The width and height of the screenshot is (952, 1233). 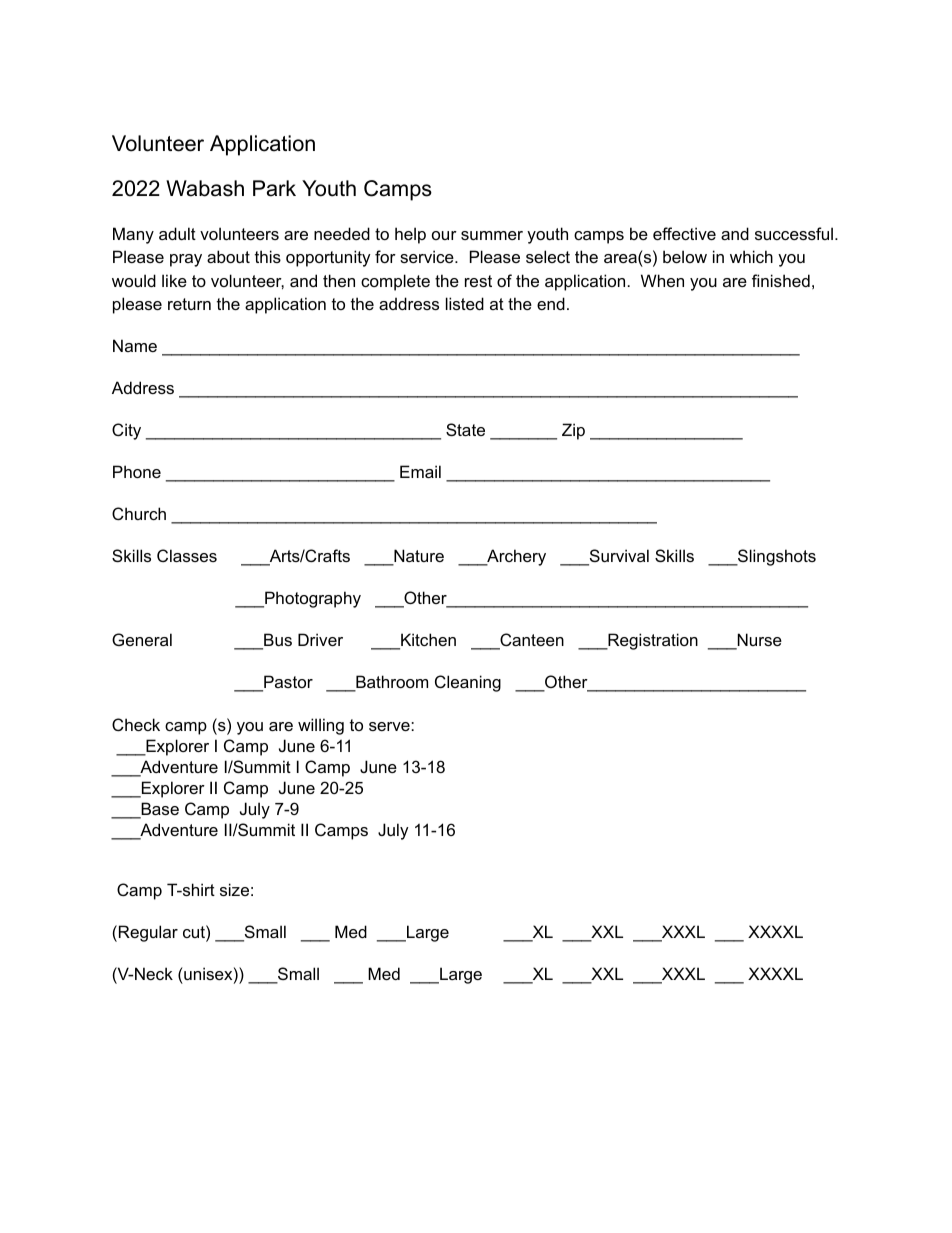 What do you see at coordinates (444, 235) in the screenshot?
I see `our` at bounding box center [444, 235].
